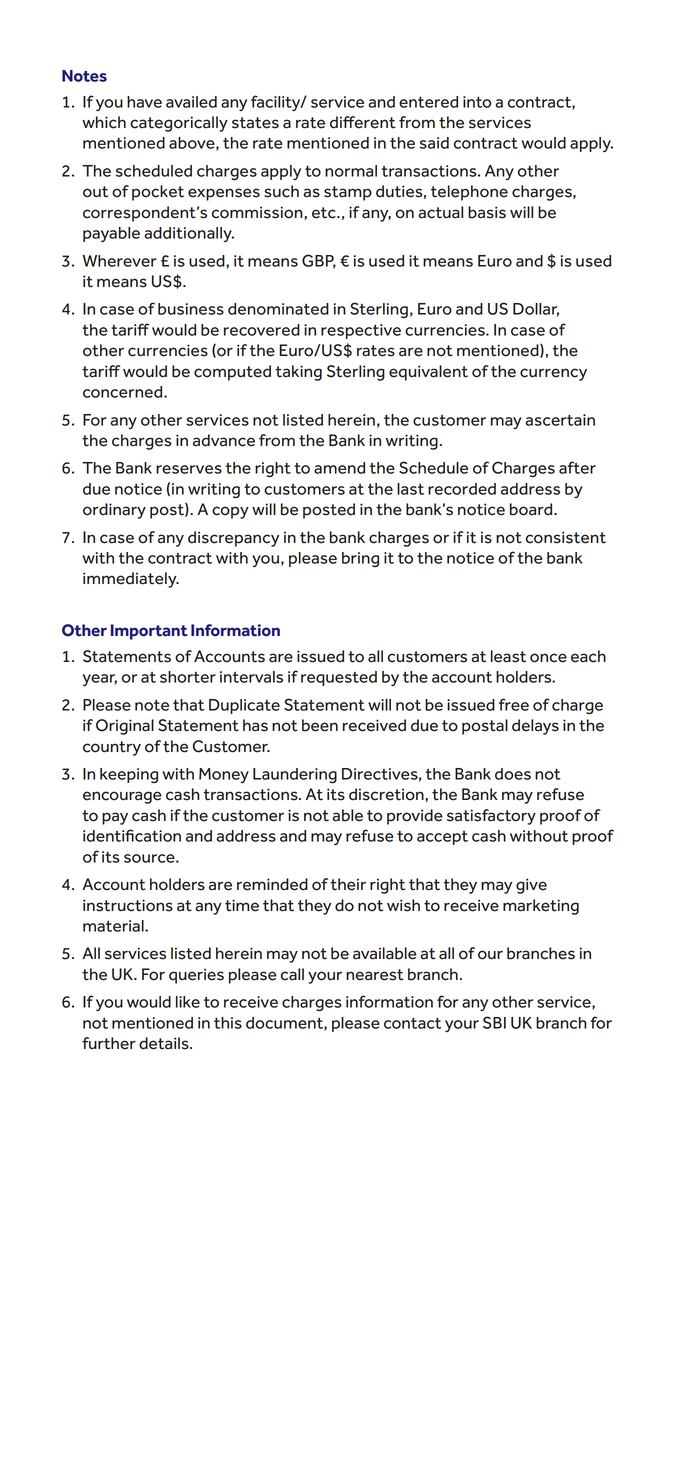 The width and height of the page is (692, 1468). I want to click on details, so click(165, 1043).
